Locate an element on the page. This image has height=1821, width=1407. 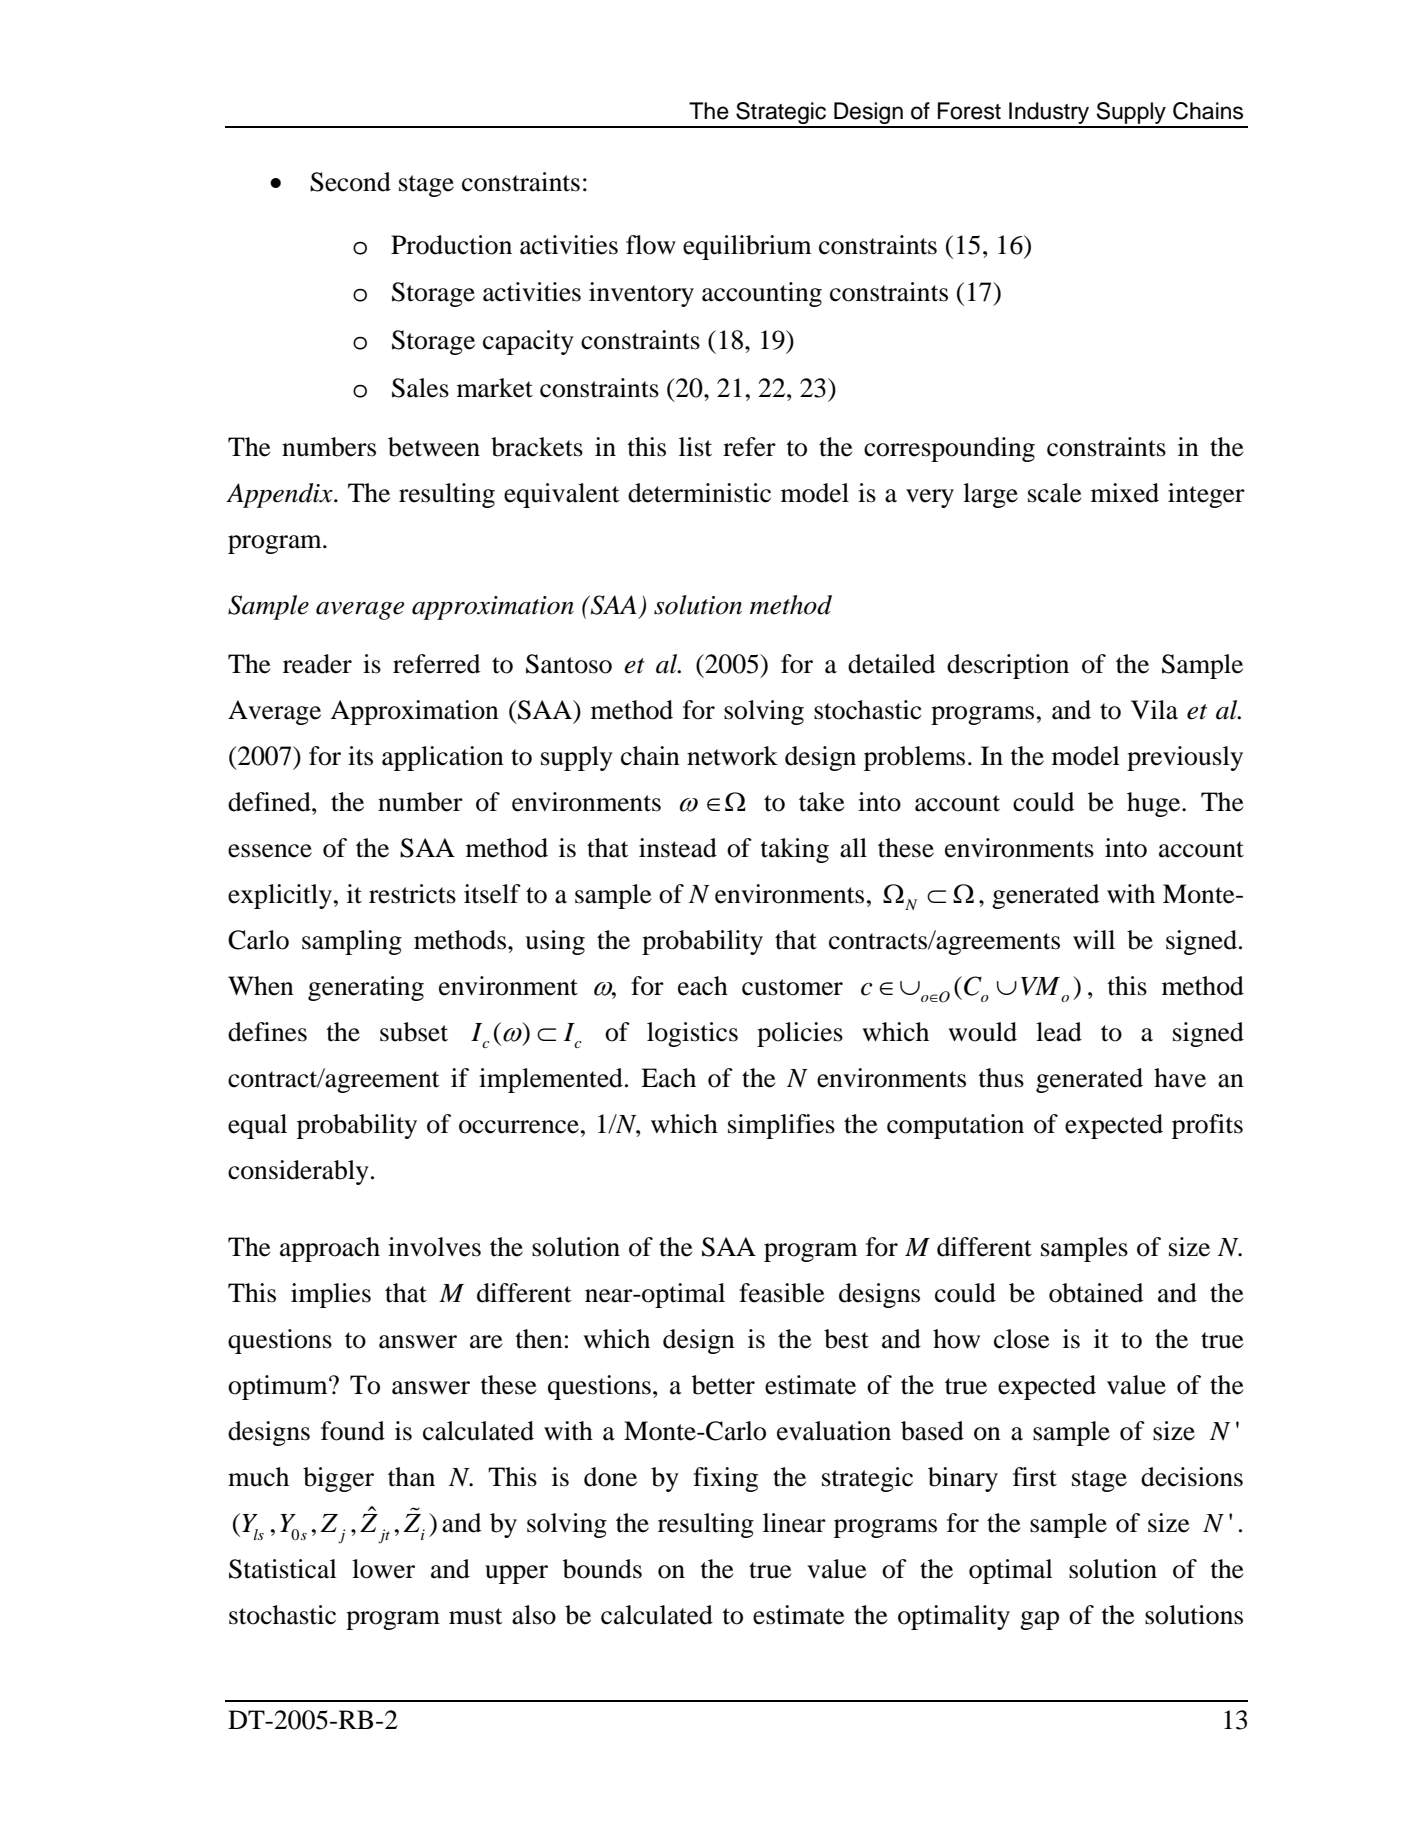
lower is located at coordinates (383, 1569).
